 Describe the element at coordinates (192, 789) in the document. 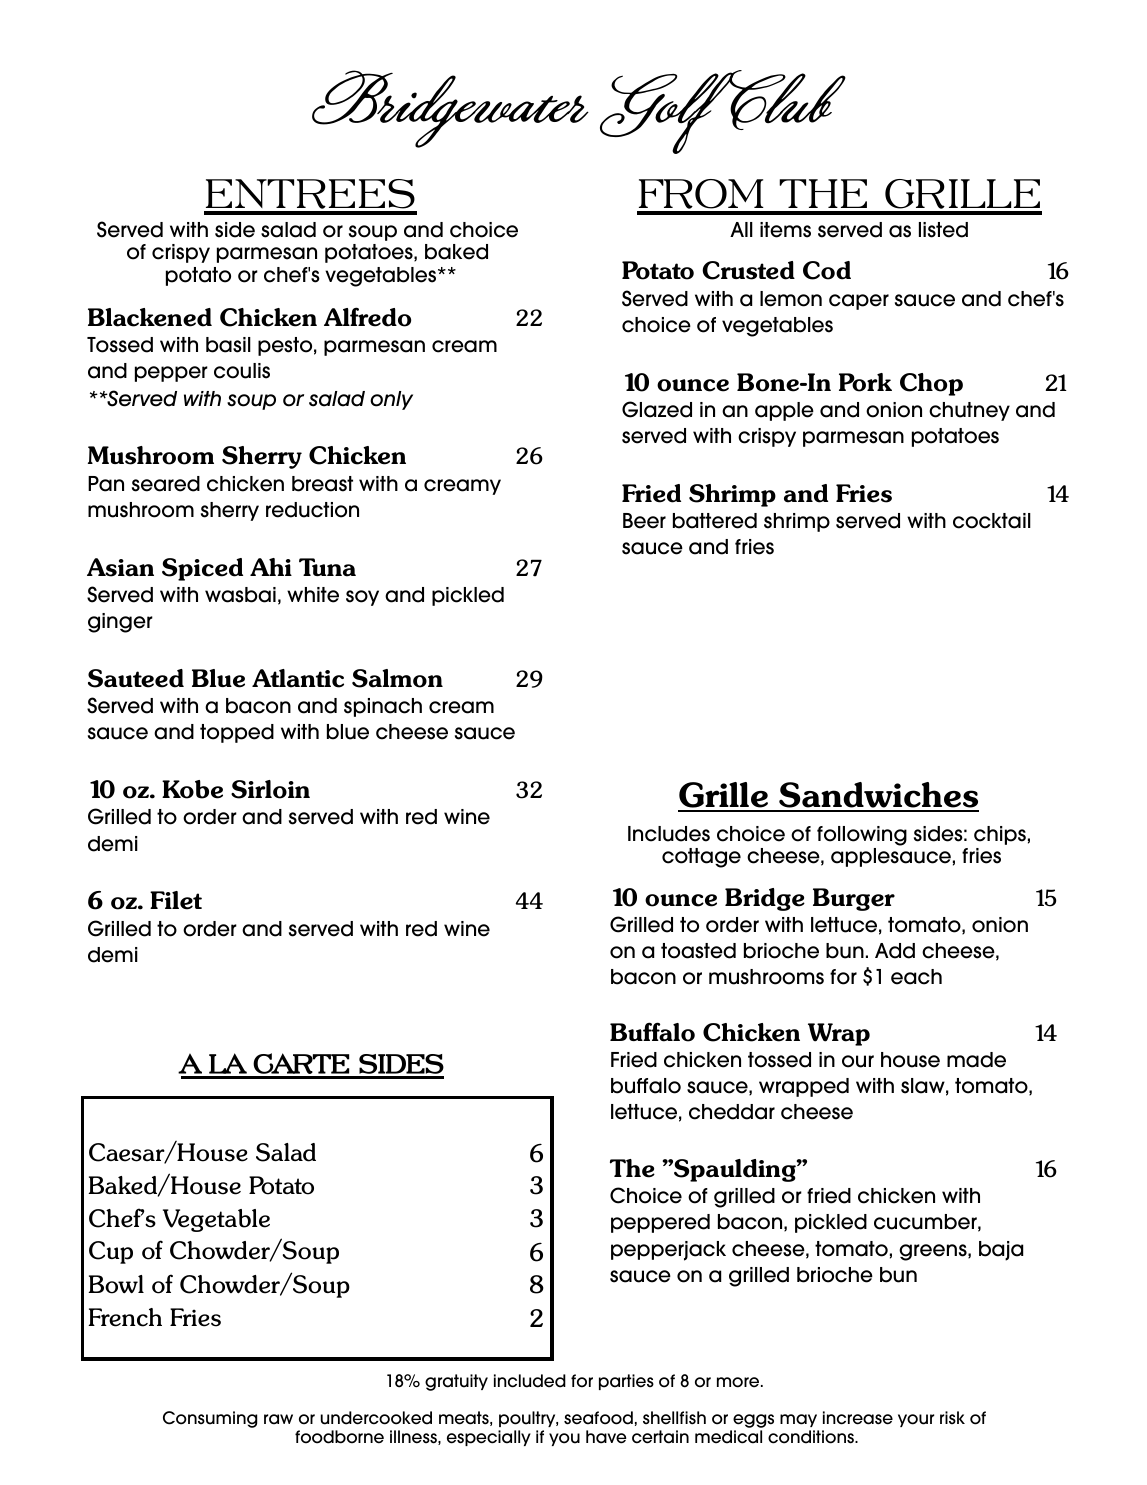

I see `Kobe` at that location.
